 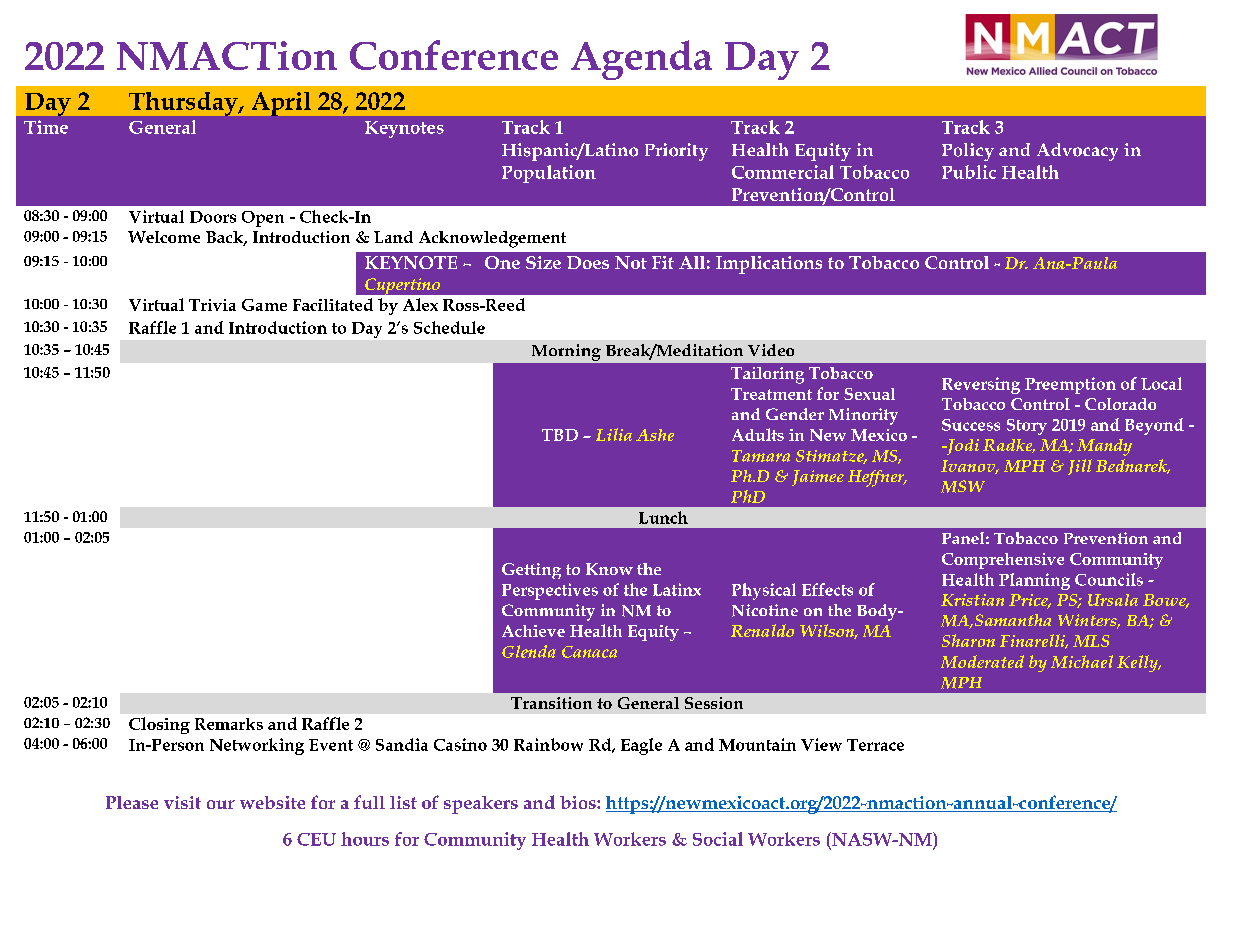 I want to click on Agenda, so click(x=641, y=60).
